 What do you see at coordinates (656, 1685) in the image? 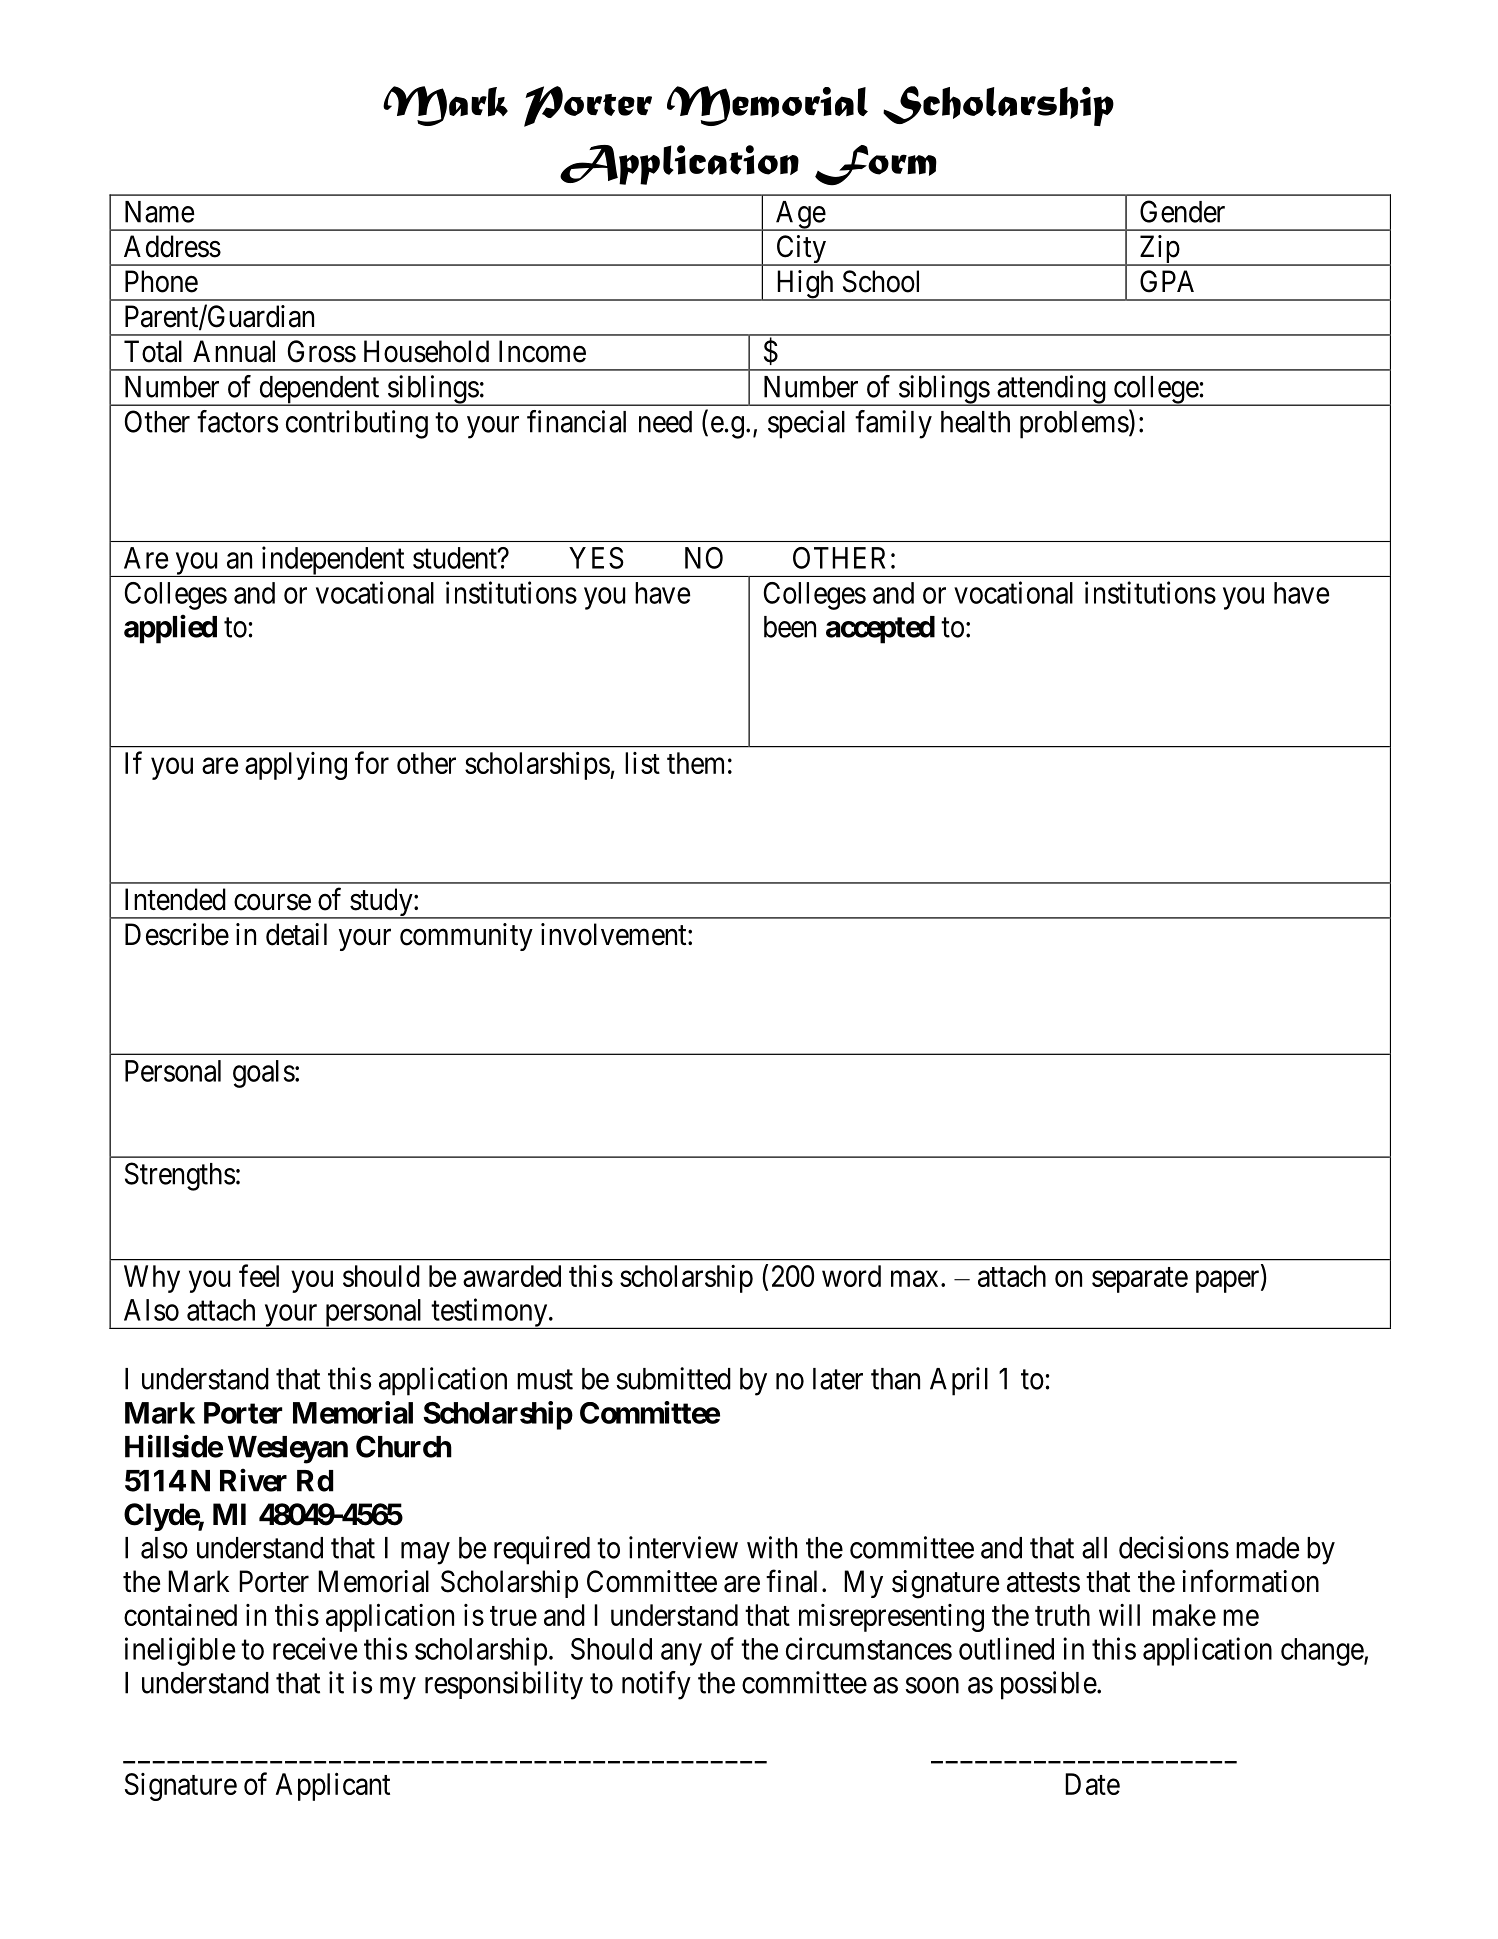
I see `notify` at bounding box center [656, 1685].
